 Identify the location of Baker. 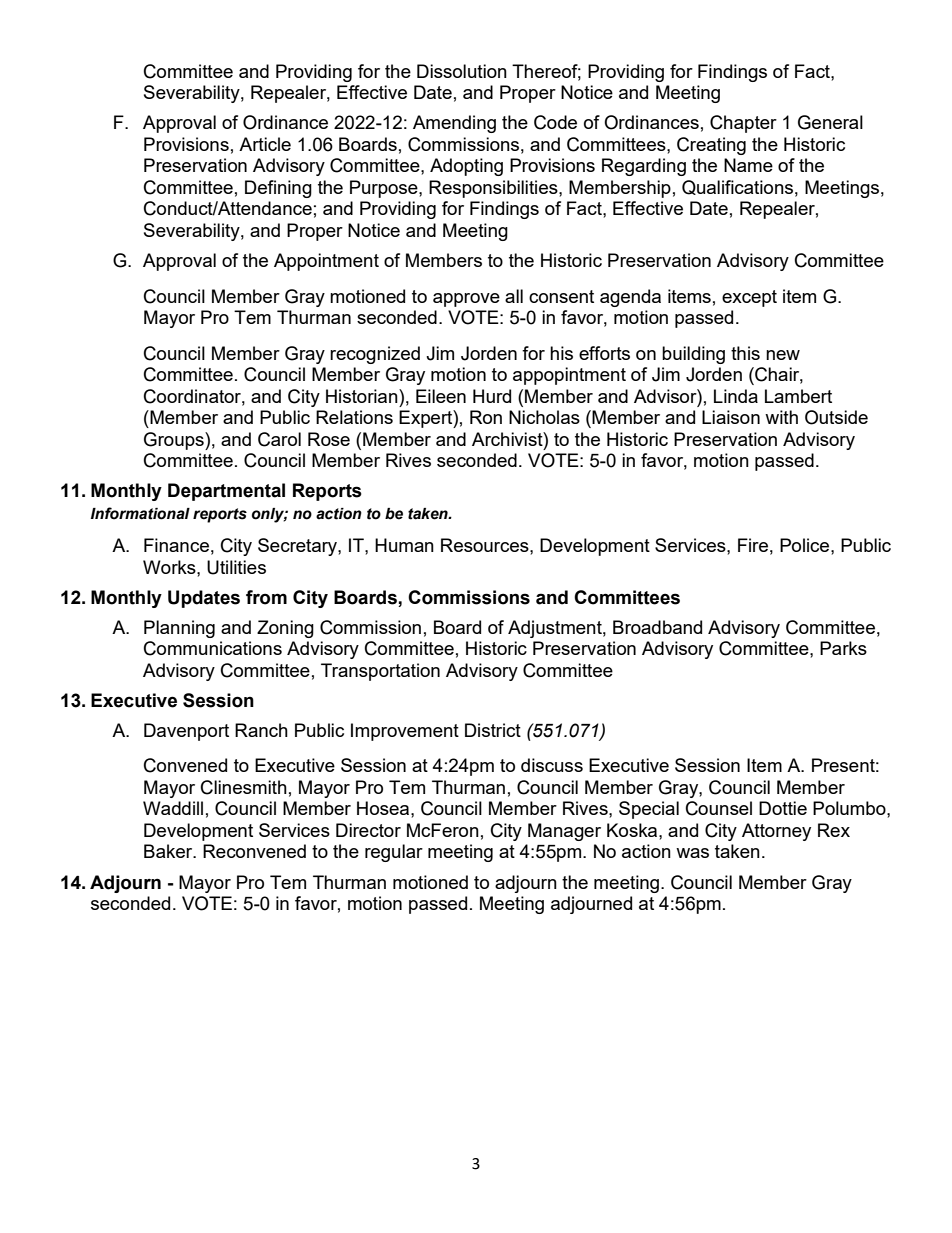
(169, 851).
